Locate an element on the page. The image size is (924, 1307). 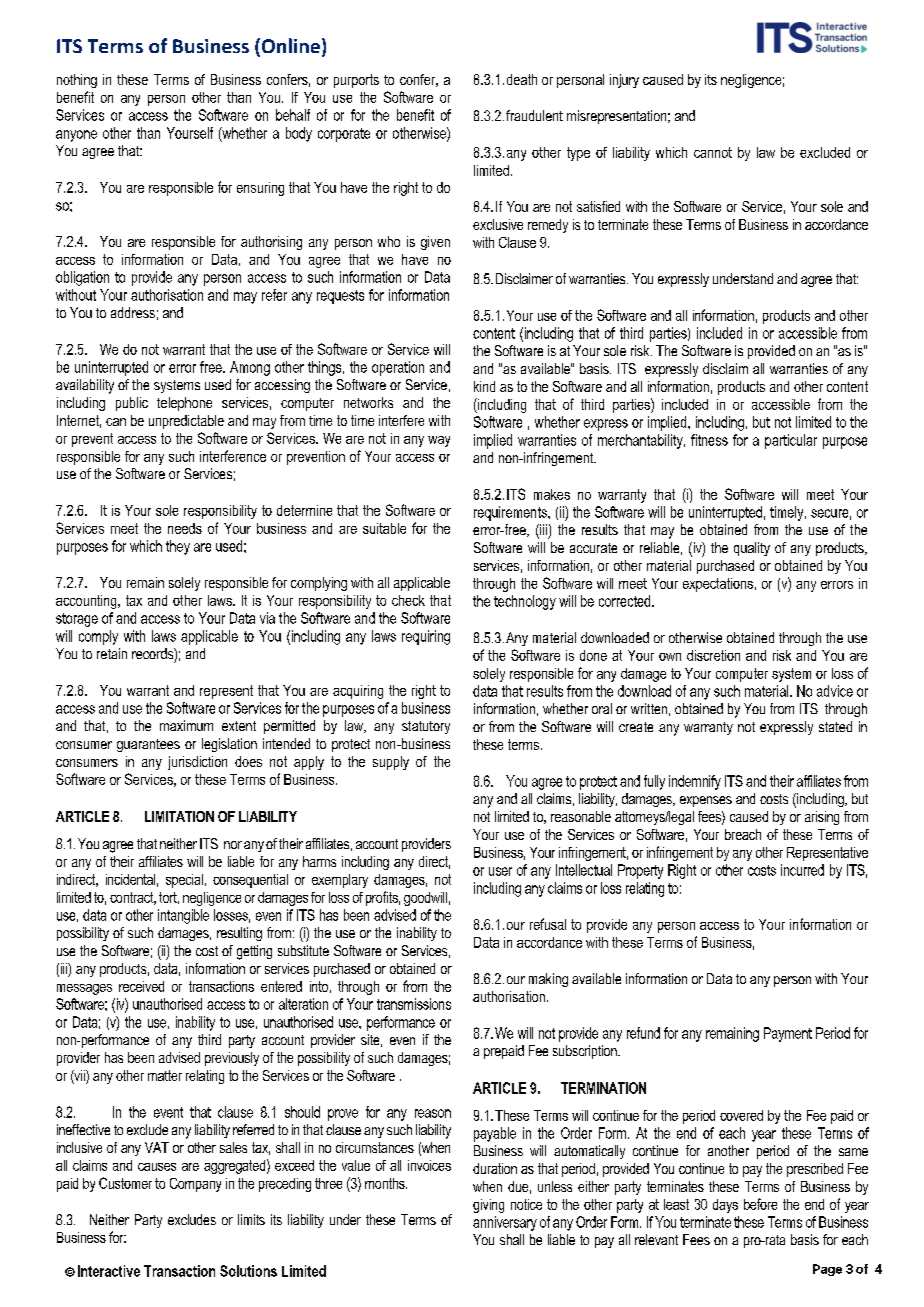
nothing is located at coordinates (77, 81).
